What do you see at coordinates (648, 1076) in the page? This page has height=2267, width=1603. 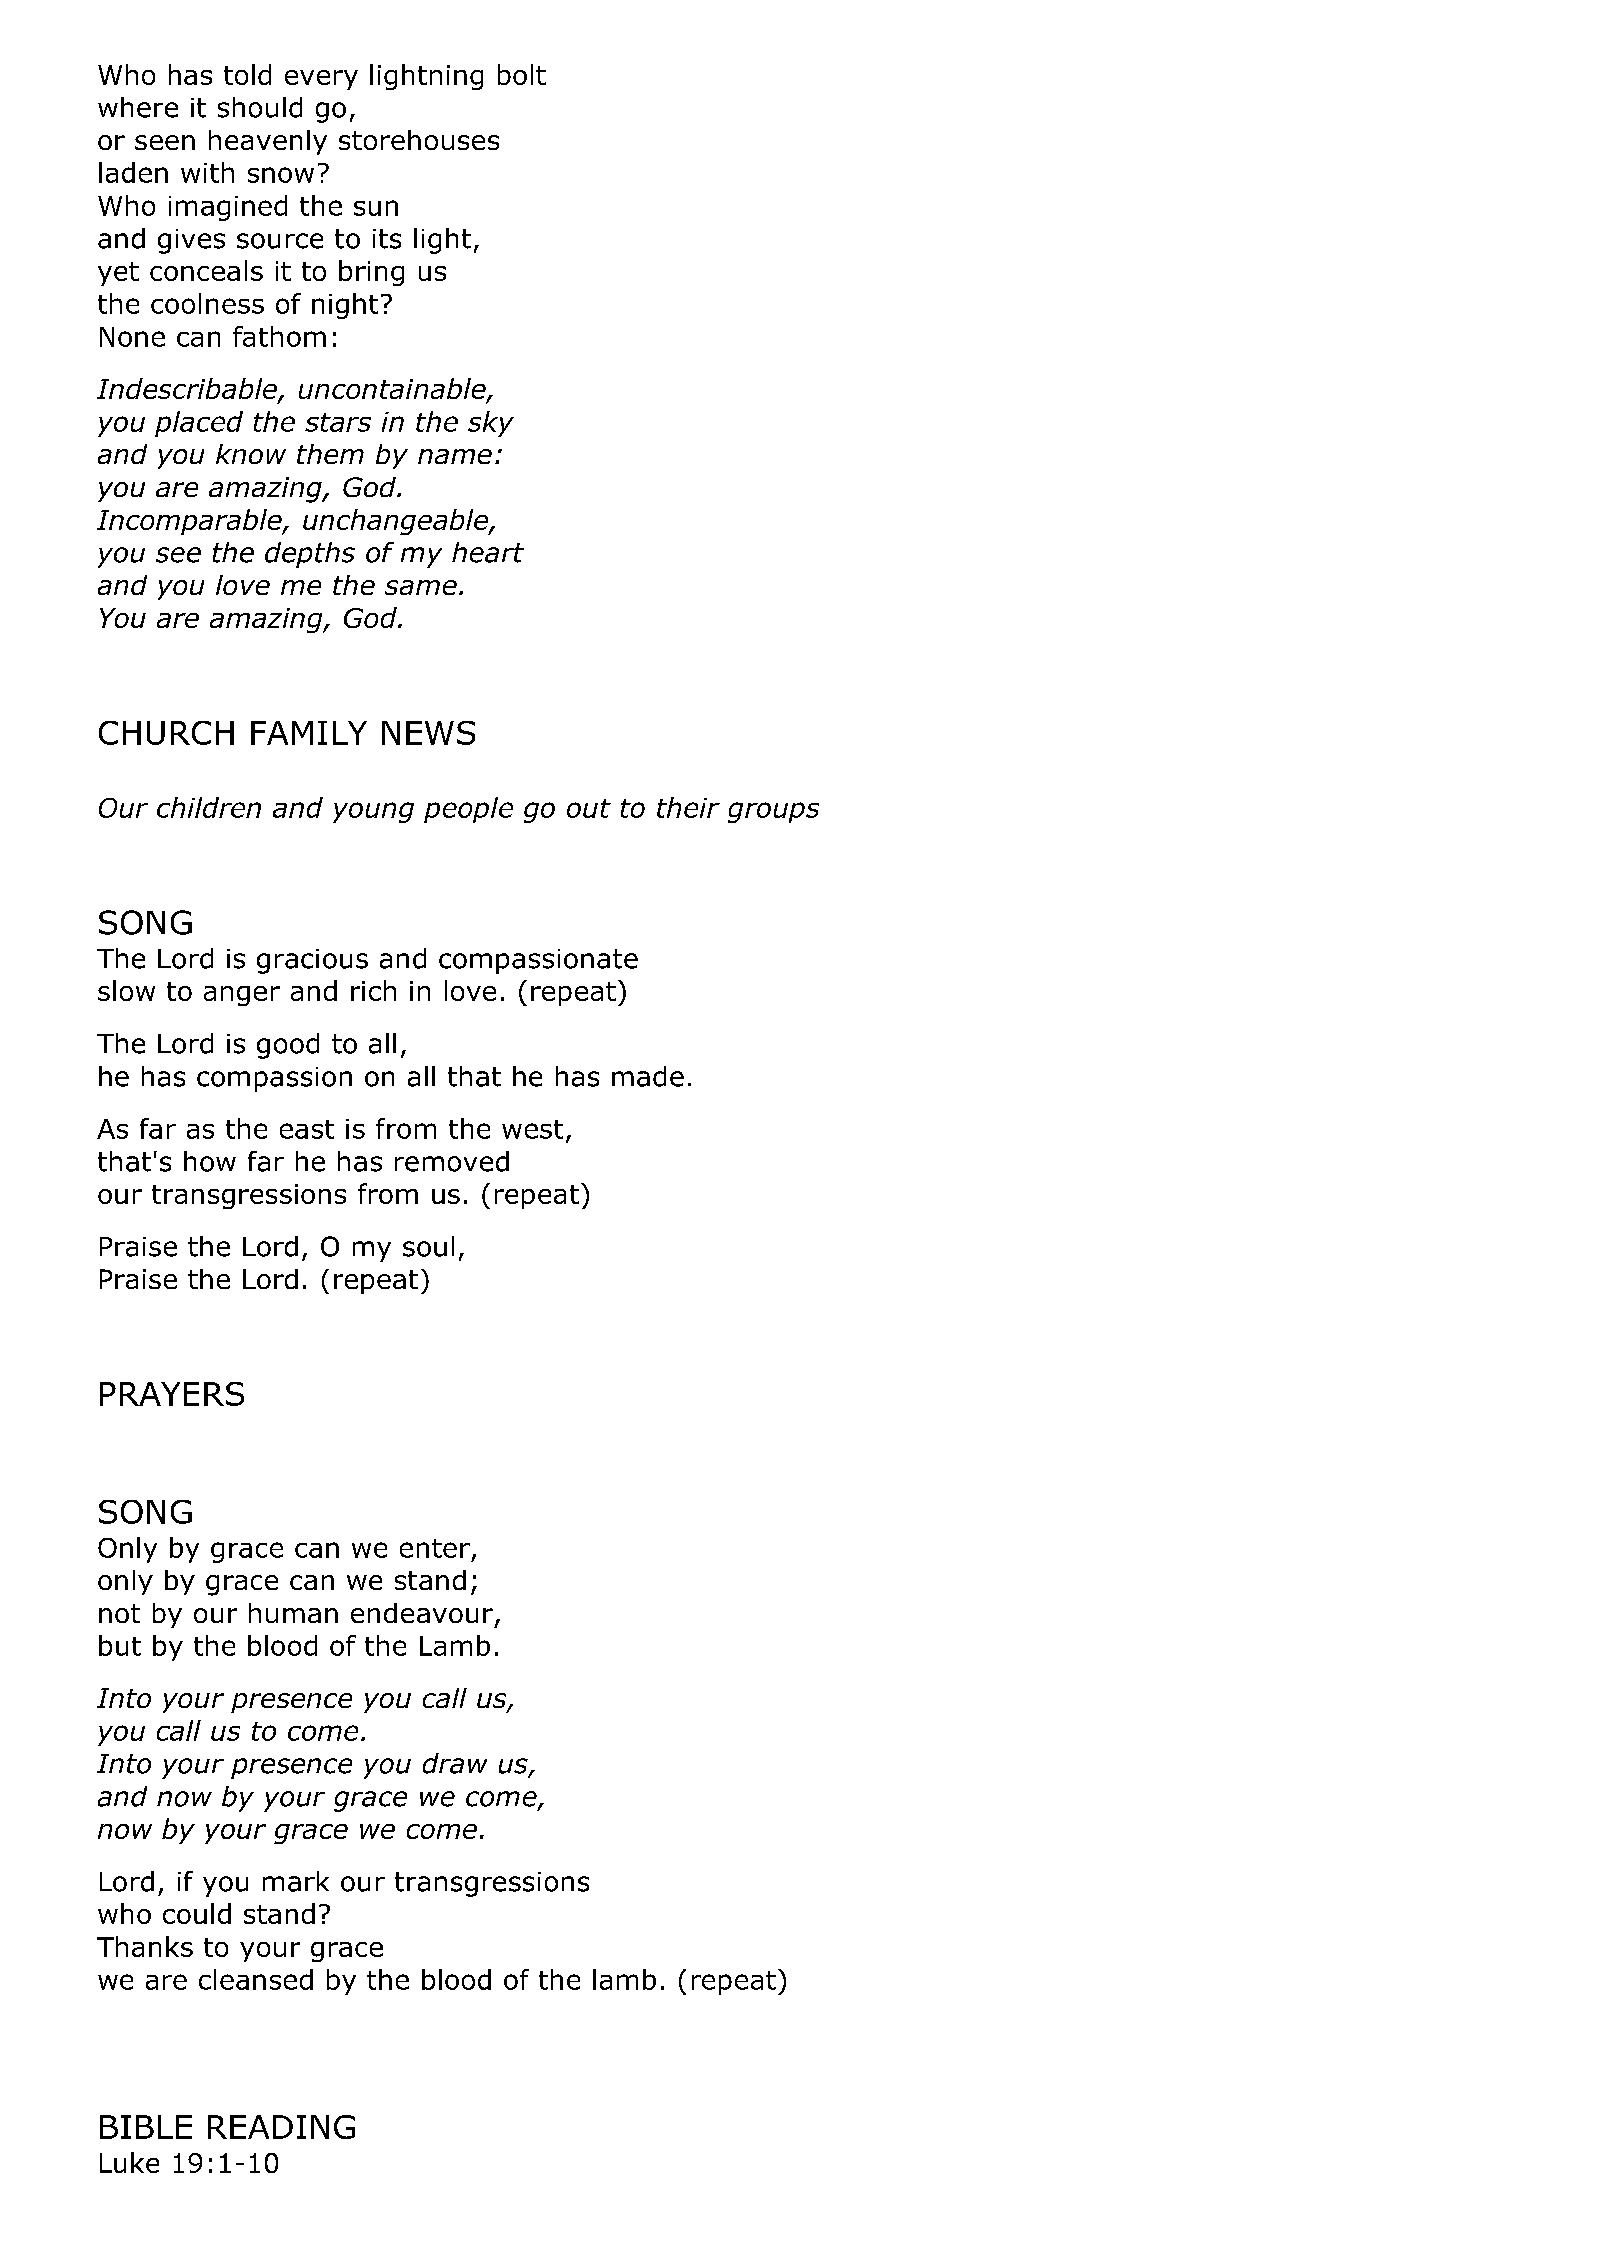 I see `made` at bounding box center [648, 1076].
